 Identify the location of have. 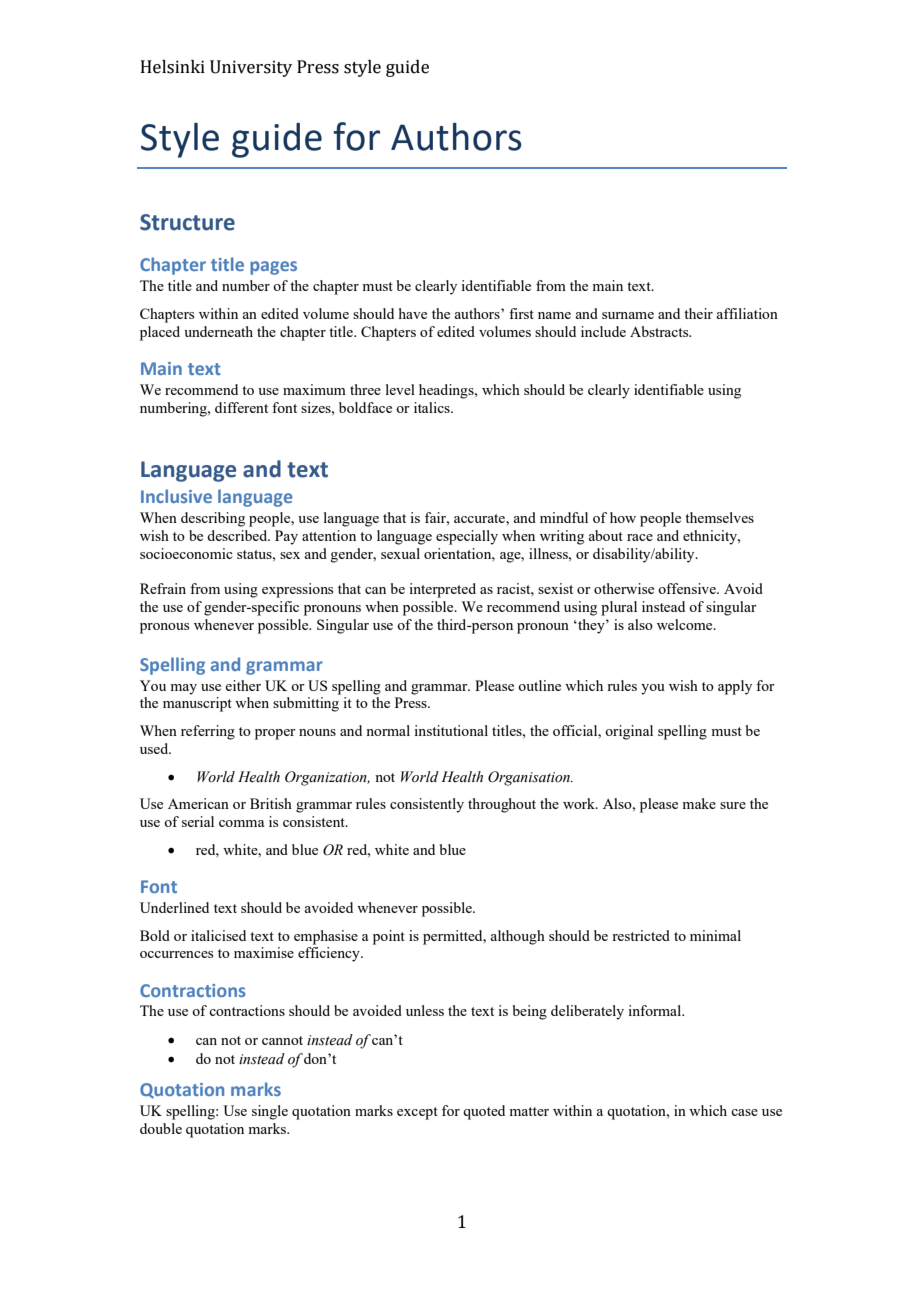
(413, 313).
